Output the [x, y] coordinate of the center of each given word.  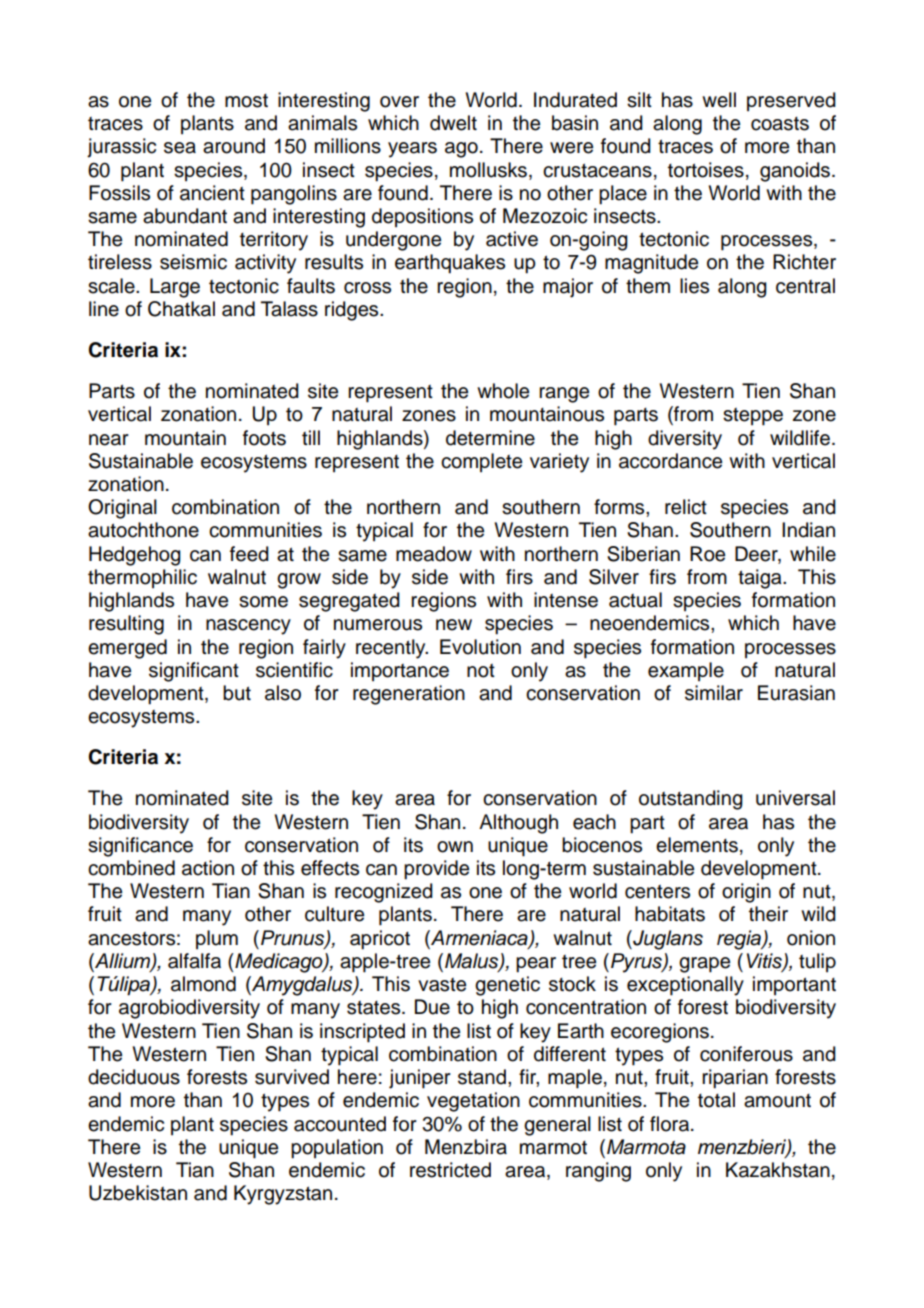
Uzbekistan [138, 1193]
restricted [450, 1170]
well [719, 100]
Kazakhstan [778, 1170]
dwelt [453, 123]
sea [180, 148]
